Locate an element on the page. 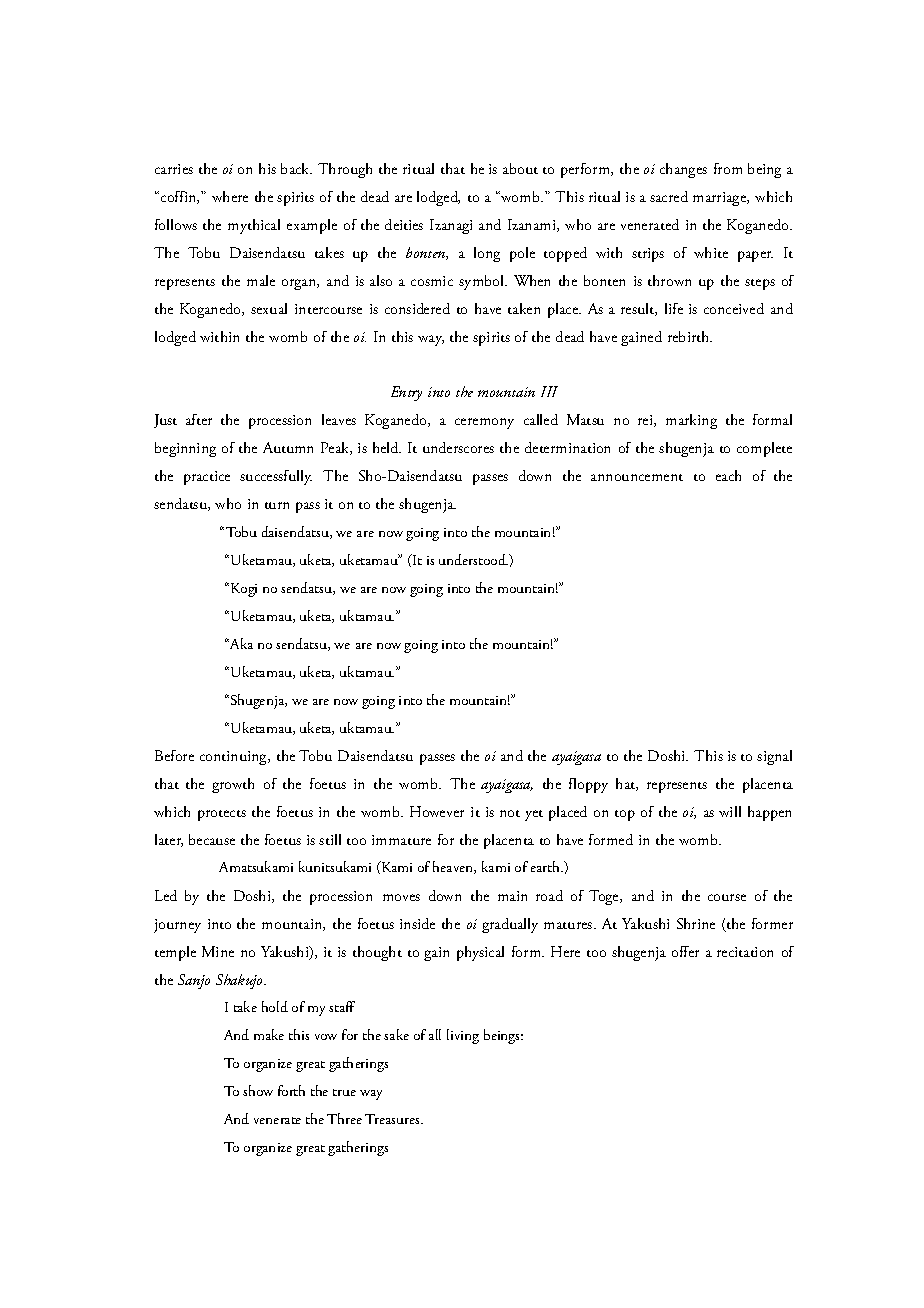  mythical is located at coordinates (254, 226).
